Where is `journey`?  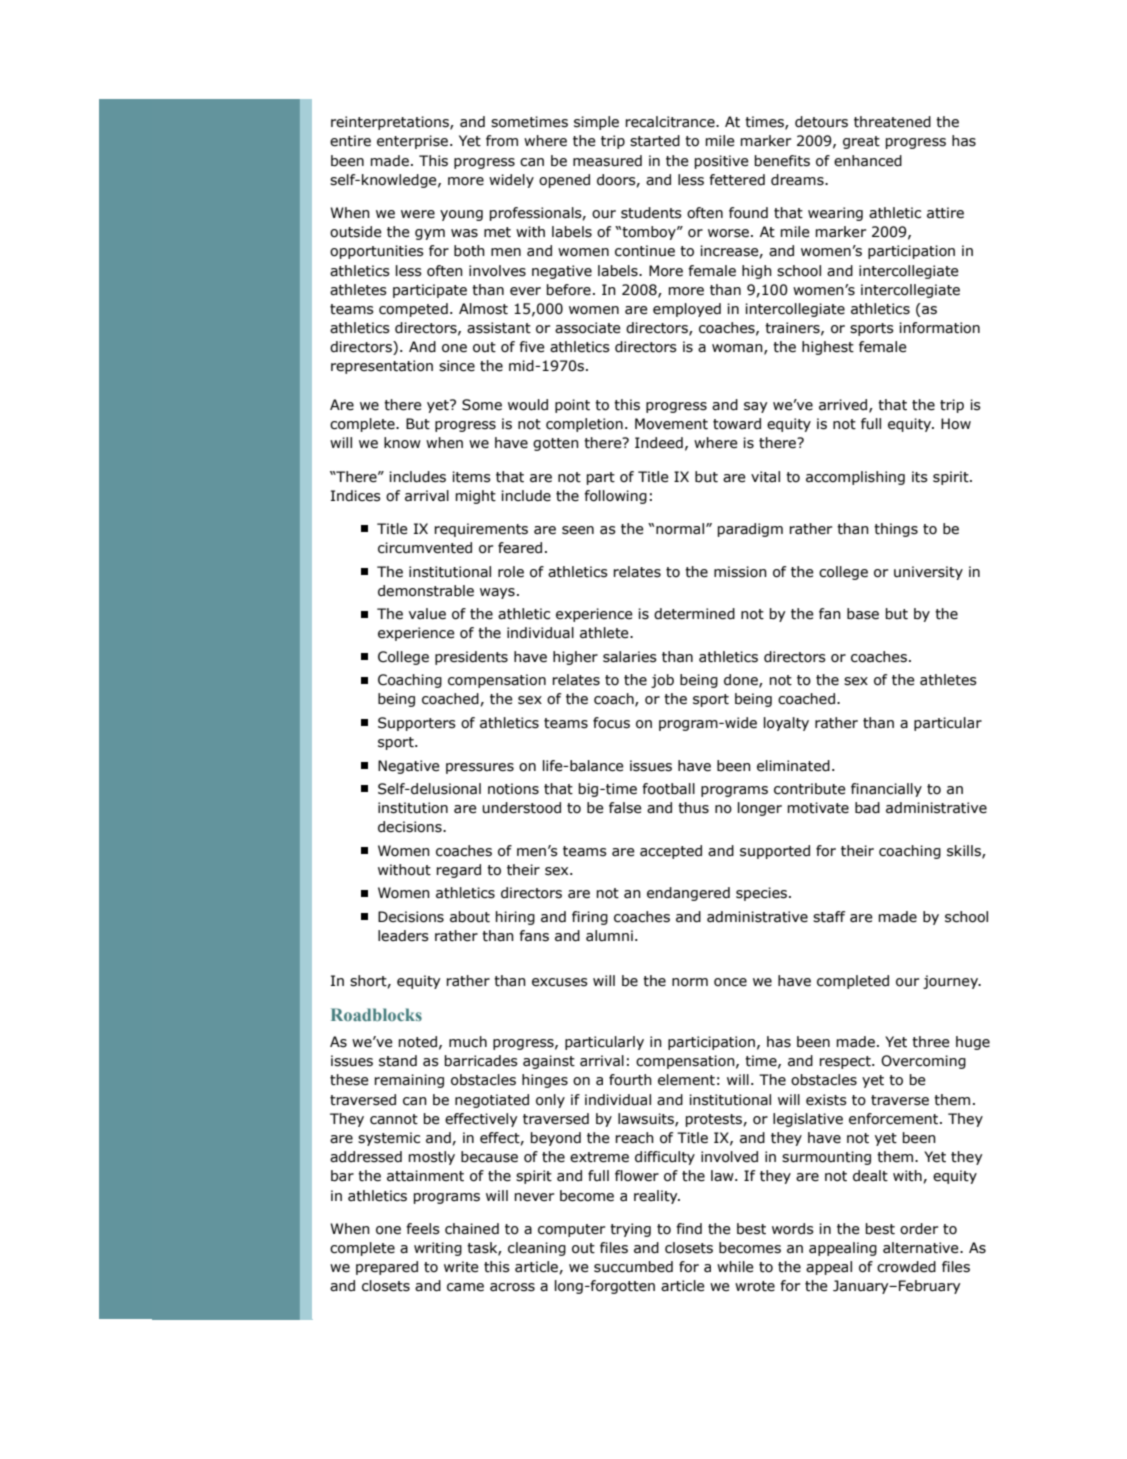 journey is located at coordinates (952, 982).
